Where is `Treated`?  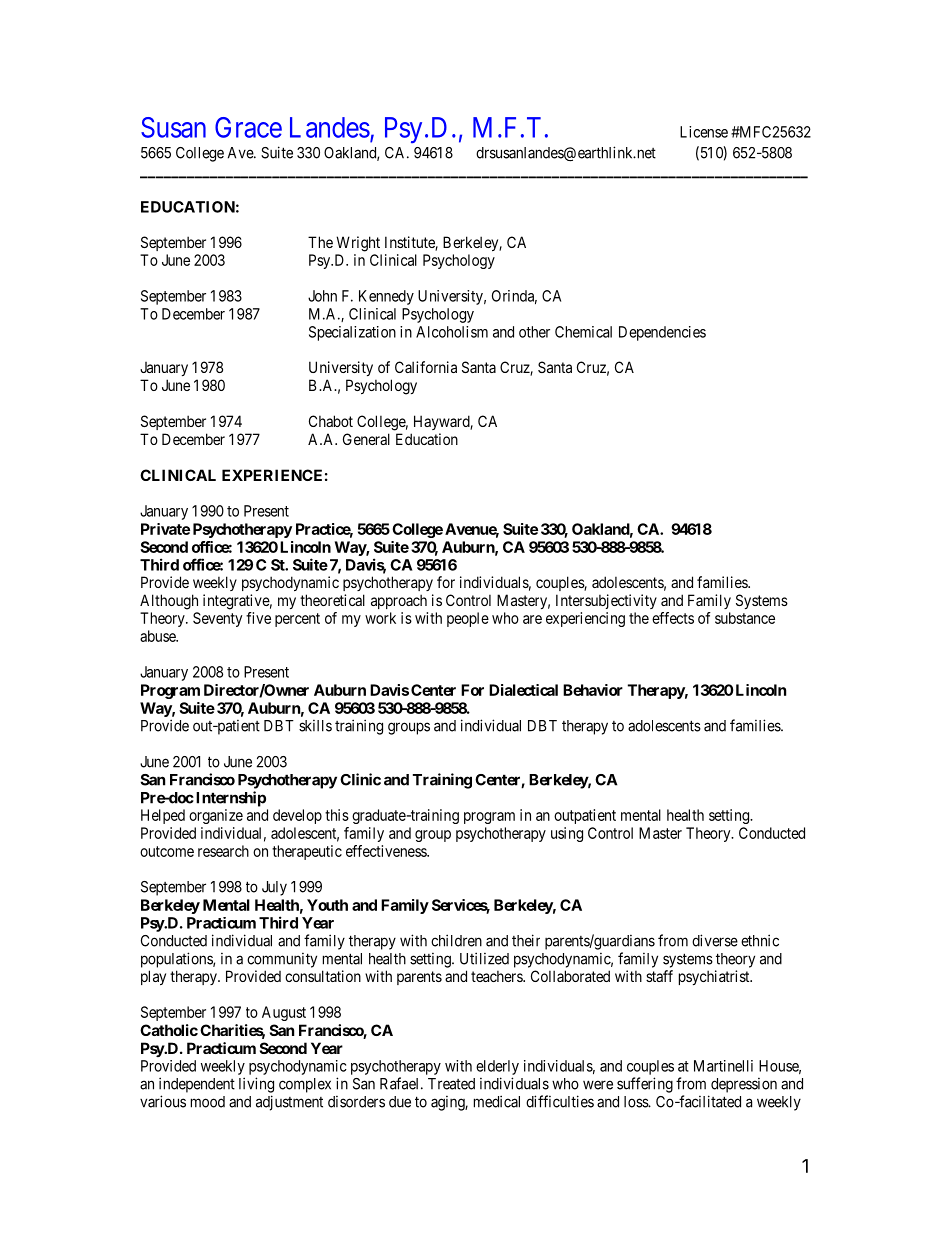
Treated is located at coordinates (451, 1084).
